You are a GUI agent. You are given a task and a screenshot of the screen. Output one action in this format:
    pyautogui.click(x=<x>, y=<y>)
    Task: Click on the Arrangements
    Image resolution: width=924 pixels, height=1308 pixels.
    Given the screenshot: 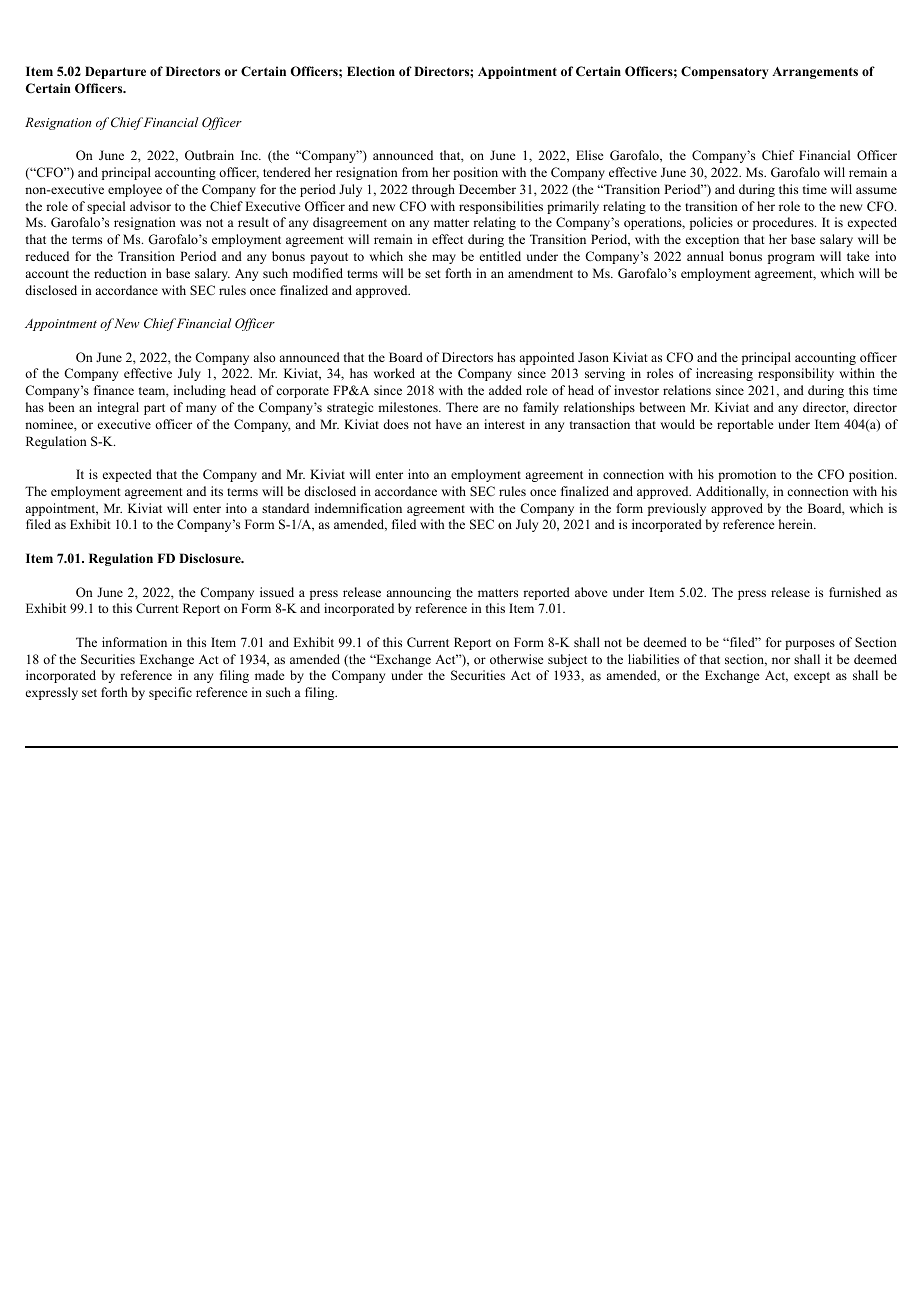 What is the action you would take?
    pyautogui.click(x=815, y=73)
